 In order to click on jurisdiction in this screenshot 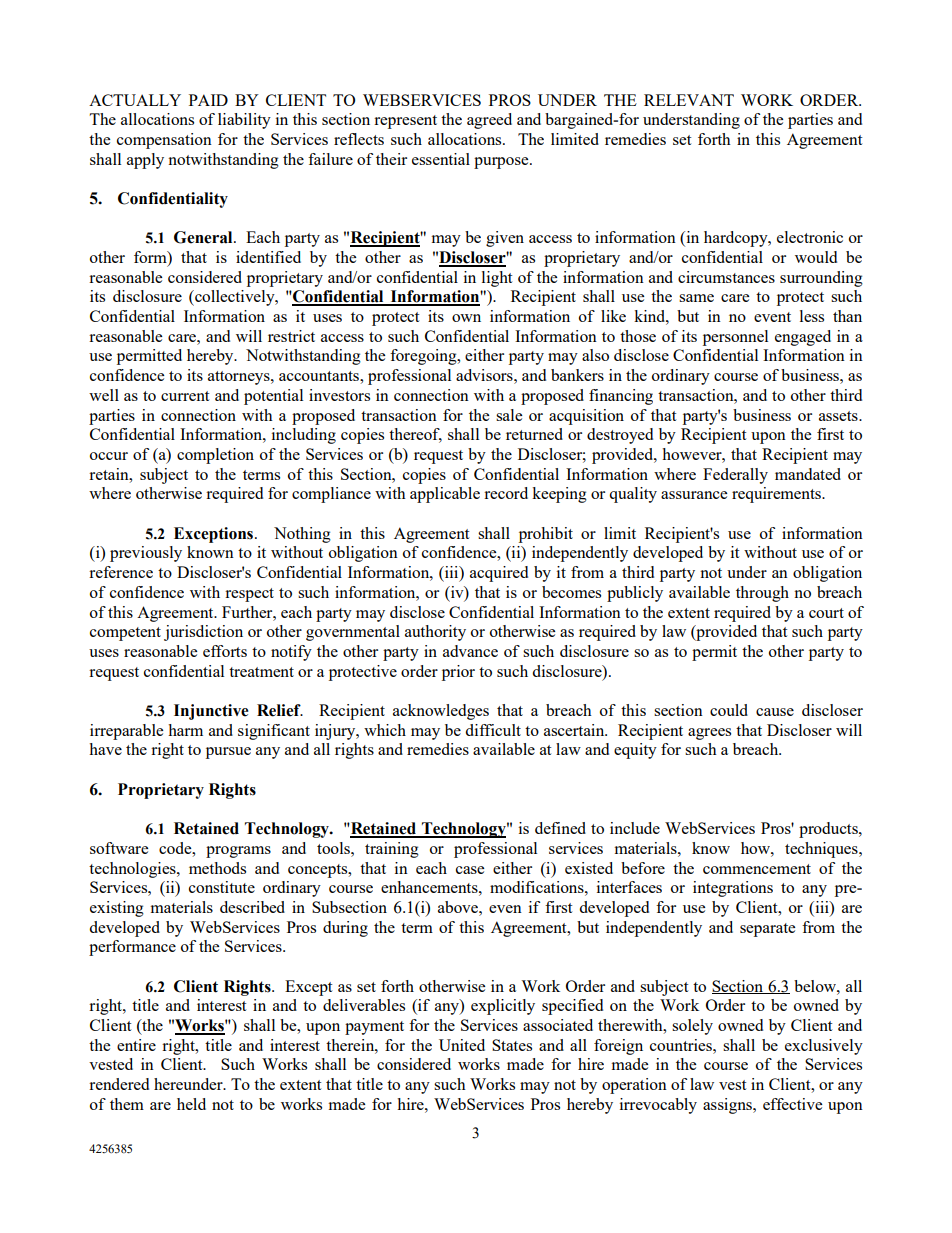, I will do `click(203, 633)`.
